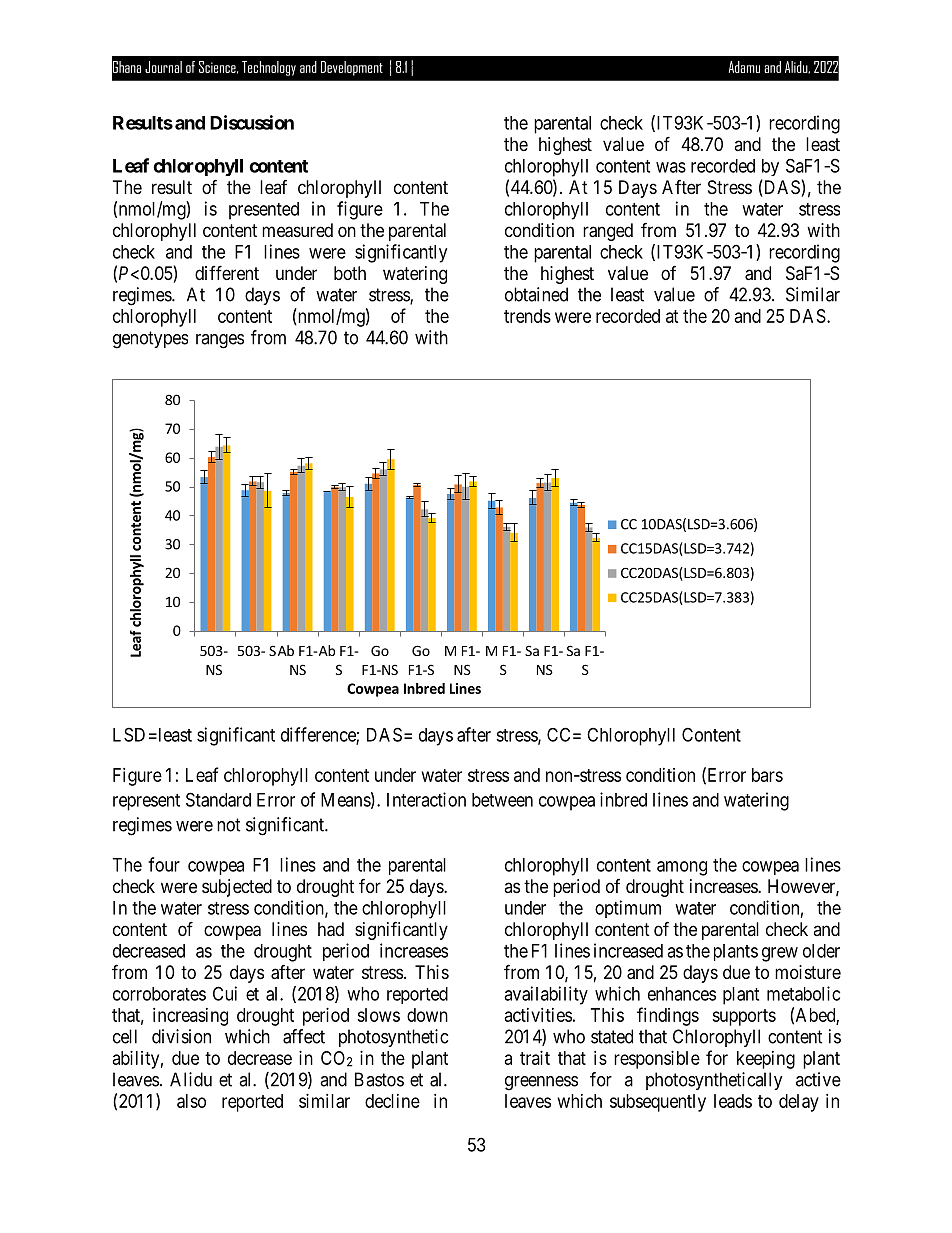 The height and width of the screenshot is (1233, 952). Describe the element at coordinates (252, 122) in the screenshot. I see `Discussion` at that location.
